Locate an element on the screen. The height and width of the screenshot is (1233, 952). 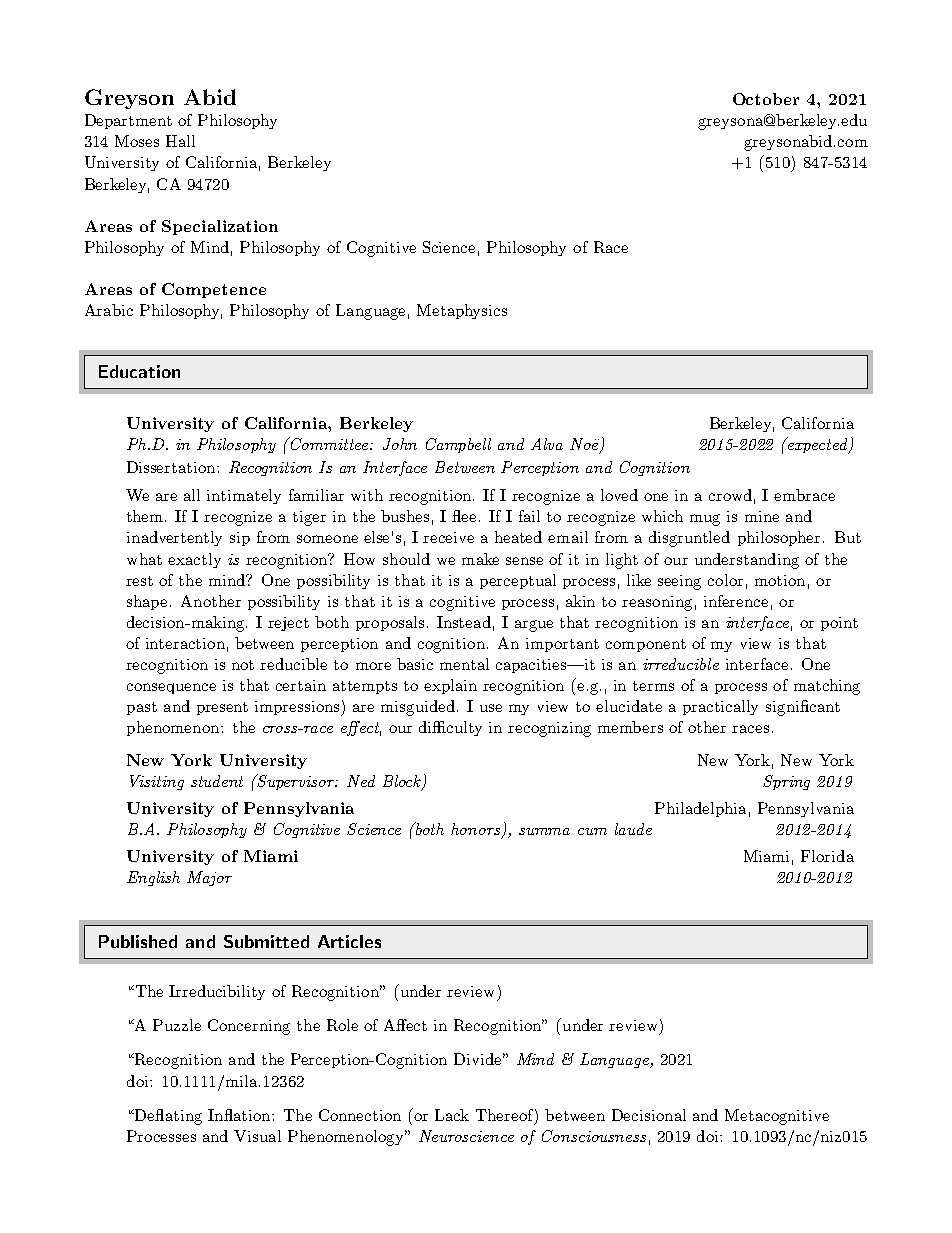
Instead is located at coordinates (464, 622).
